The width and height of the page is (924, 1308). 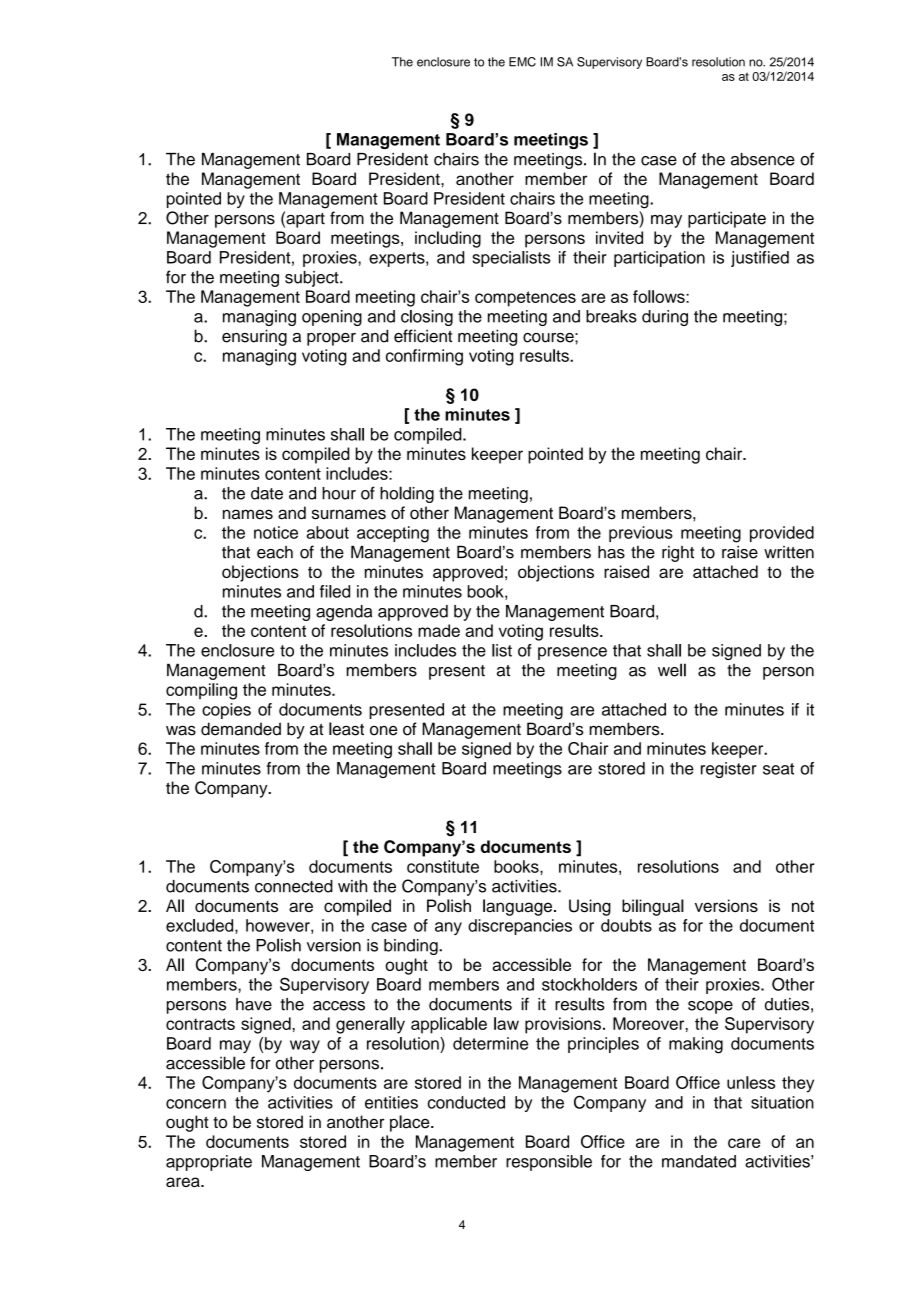 What do you see at coordinates (522, 62) in the page?
I see `EMC` at bounding box center [522, 62].
